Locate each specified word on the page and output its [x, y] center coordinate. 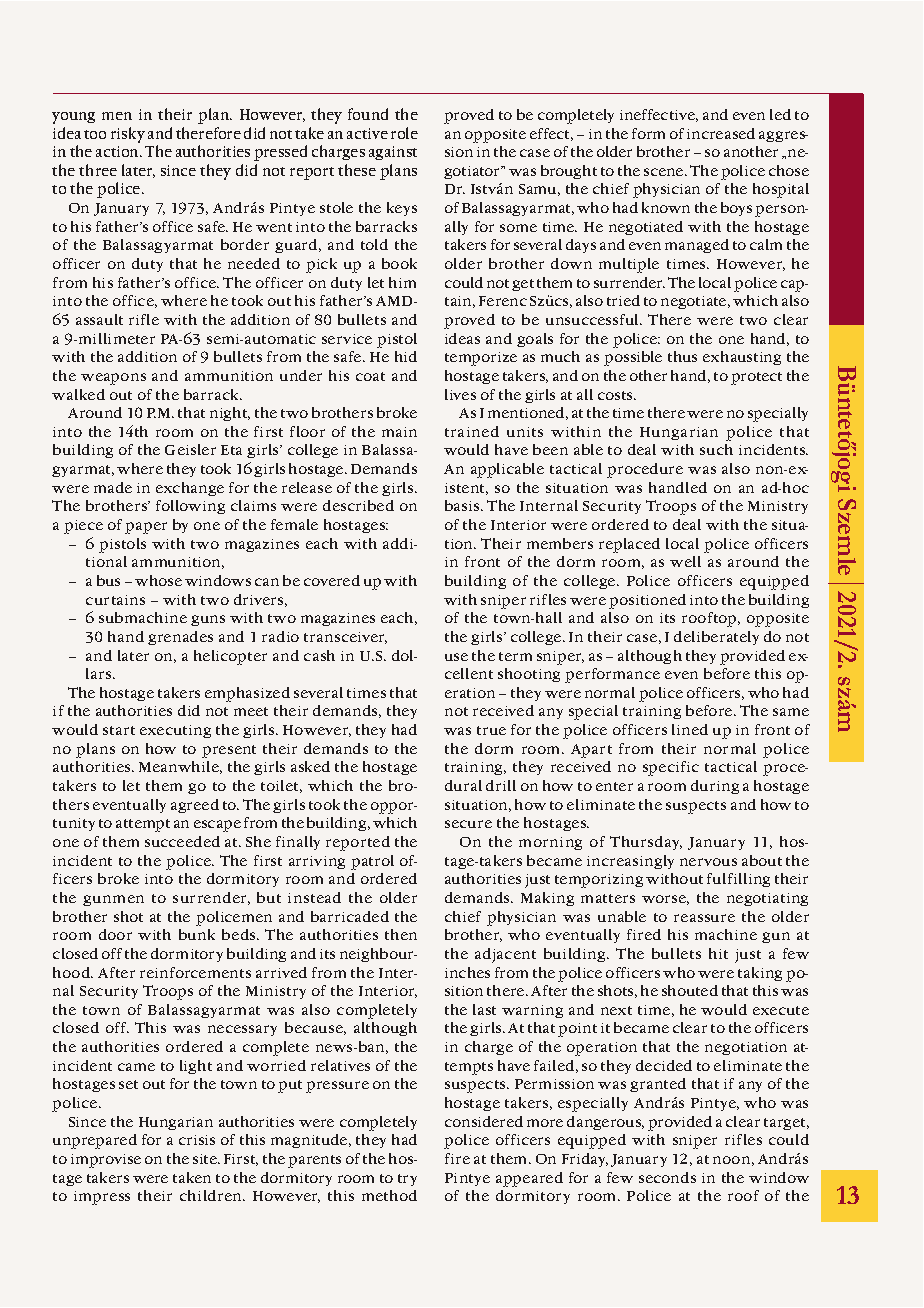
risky [128, 135]
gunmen [113, 900]
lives [460, 394]
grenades [180, 638]
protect [756, 378]
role [404, 133]
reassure [704, 918]
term [515, 656]
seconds [667, 1177]
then [401, 934]
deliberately [716, 638]
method [389, 1195]
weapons [113, 379]
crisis [197, 1140]
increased [721, 133]
